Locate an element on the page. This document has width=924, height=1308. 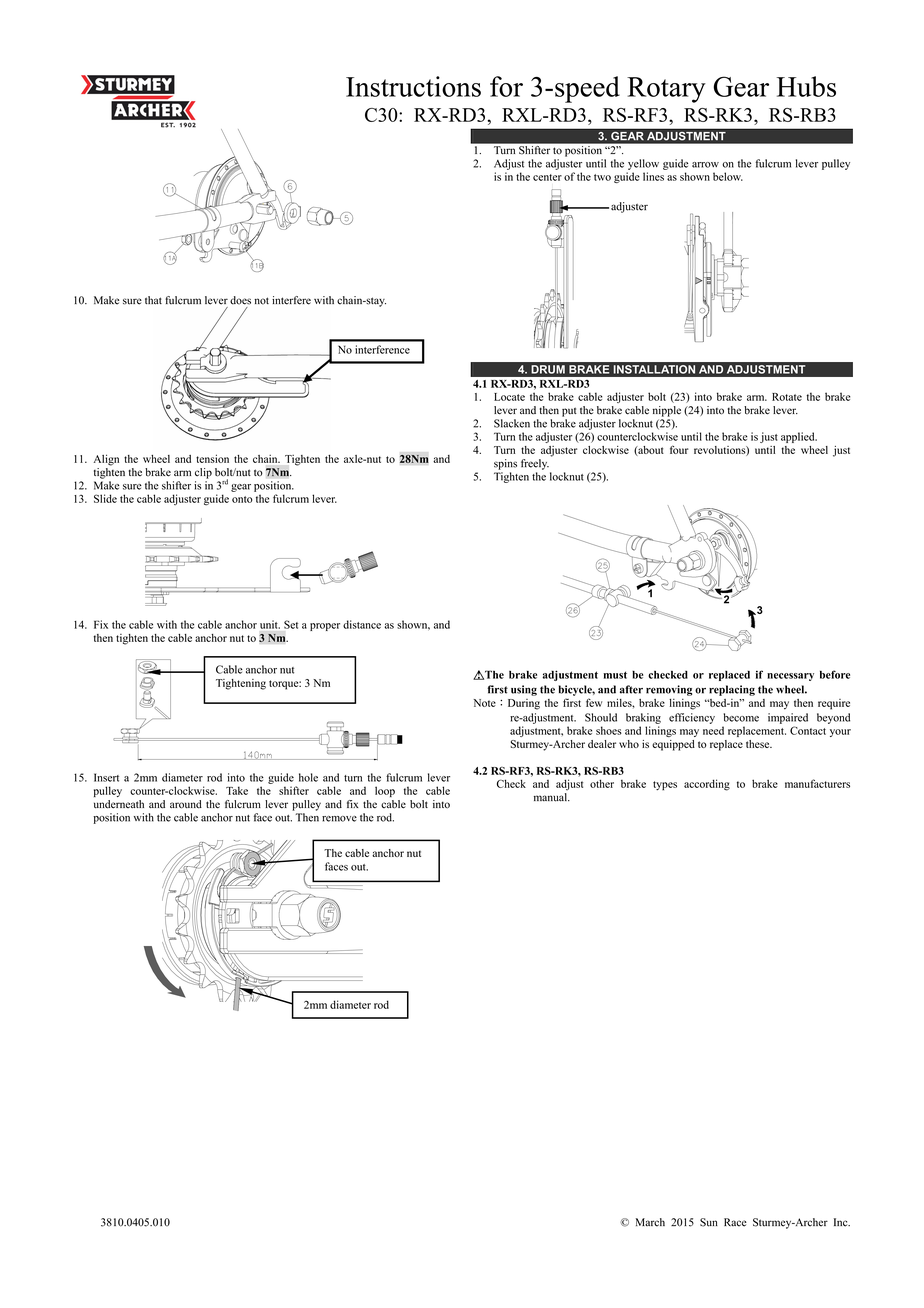
using is located at coordinates (524, 690).
